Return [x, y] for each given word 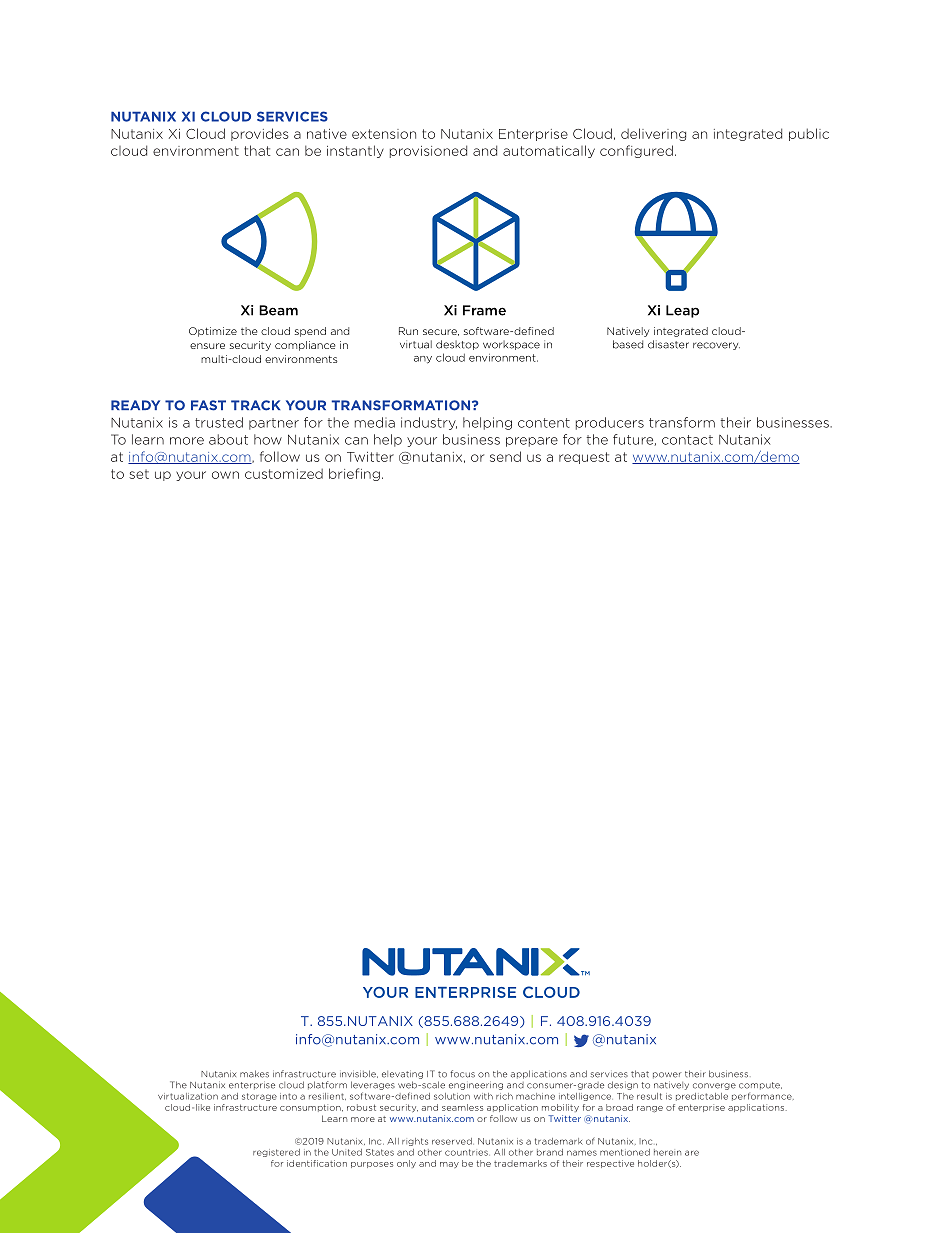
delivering [653, 134]
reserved [453, 1141]
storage [259, 1097]
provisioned [428, 151]
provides [260, 134]
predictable [702, 1097]
